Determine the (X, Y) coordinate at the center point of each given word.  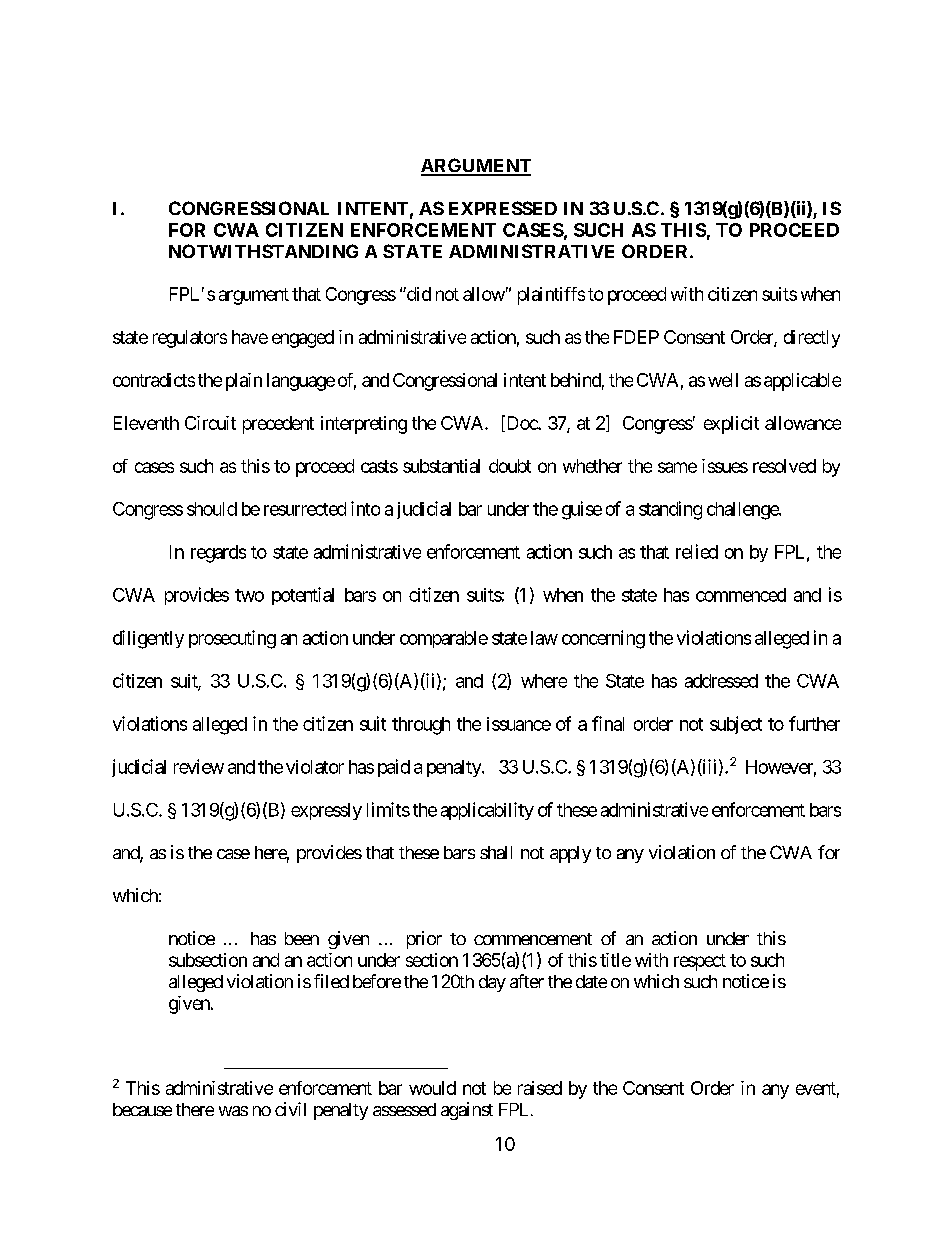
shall (496, 852)
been (302, 938)
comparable (444, 639)
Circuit (210, 423)
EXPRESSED (503, 208)
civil (290, 1109)
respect (700, 962)
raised (540, 1088)
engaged (303, 339)
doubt (510, 466)
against (467, 1111)
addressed (721, 681)
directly (812, 339)
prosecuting (232, 639)
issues (725, 466)
